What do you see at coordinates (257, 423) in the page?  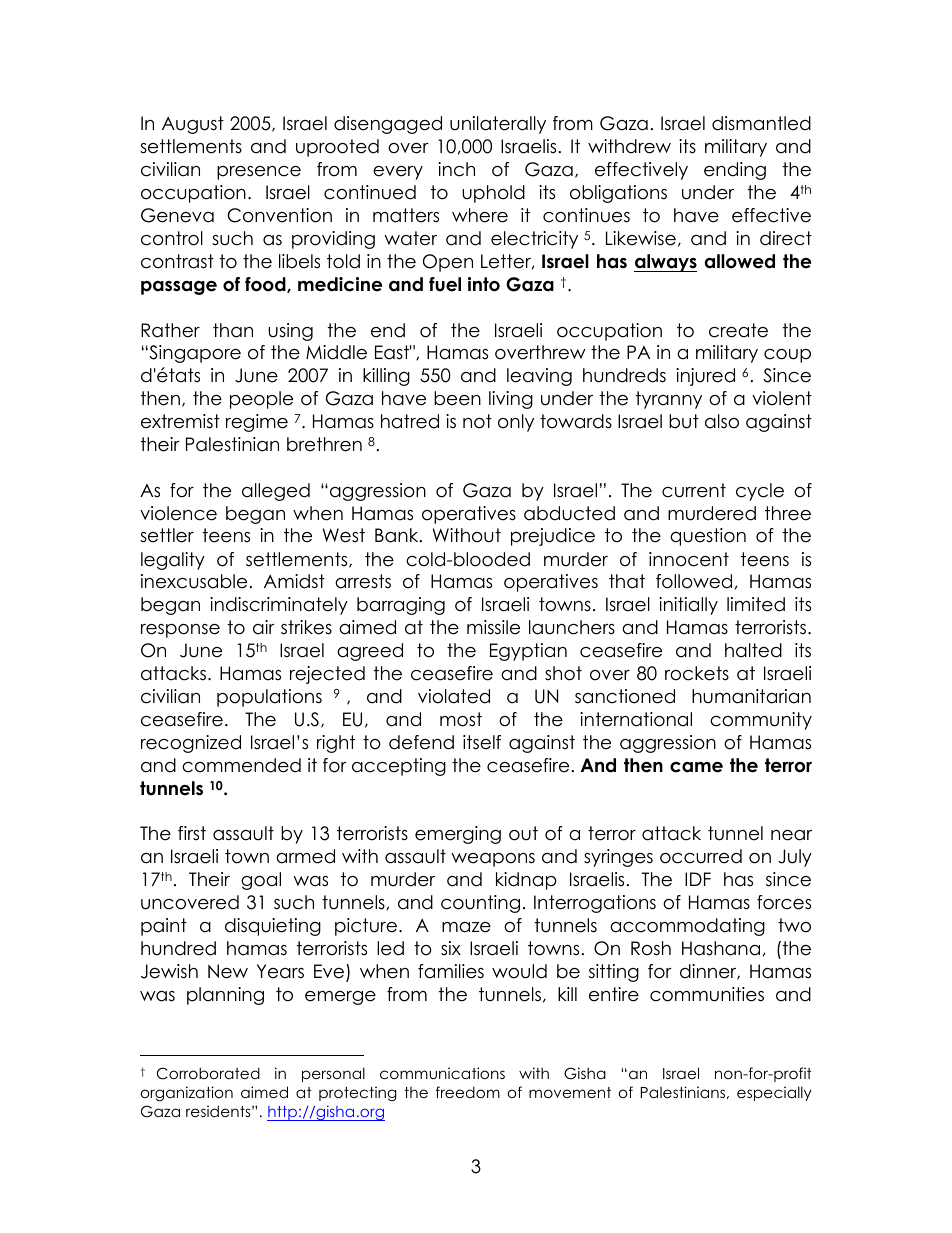 I see `regime` at bounding box center [257, 423].
